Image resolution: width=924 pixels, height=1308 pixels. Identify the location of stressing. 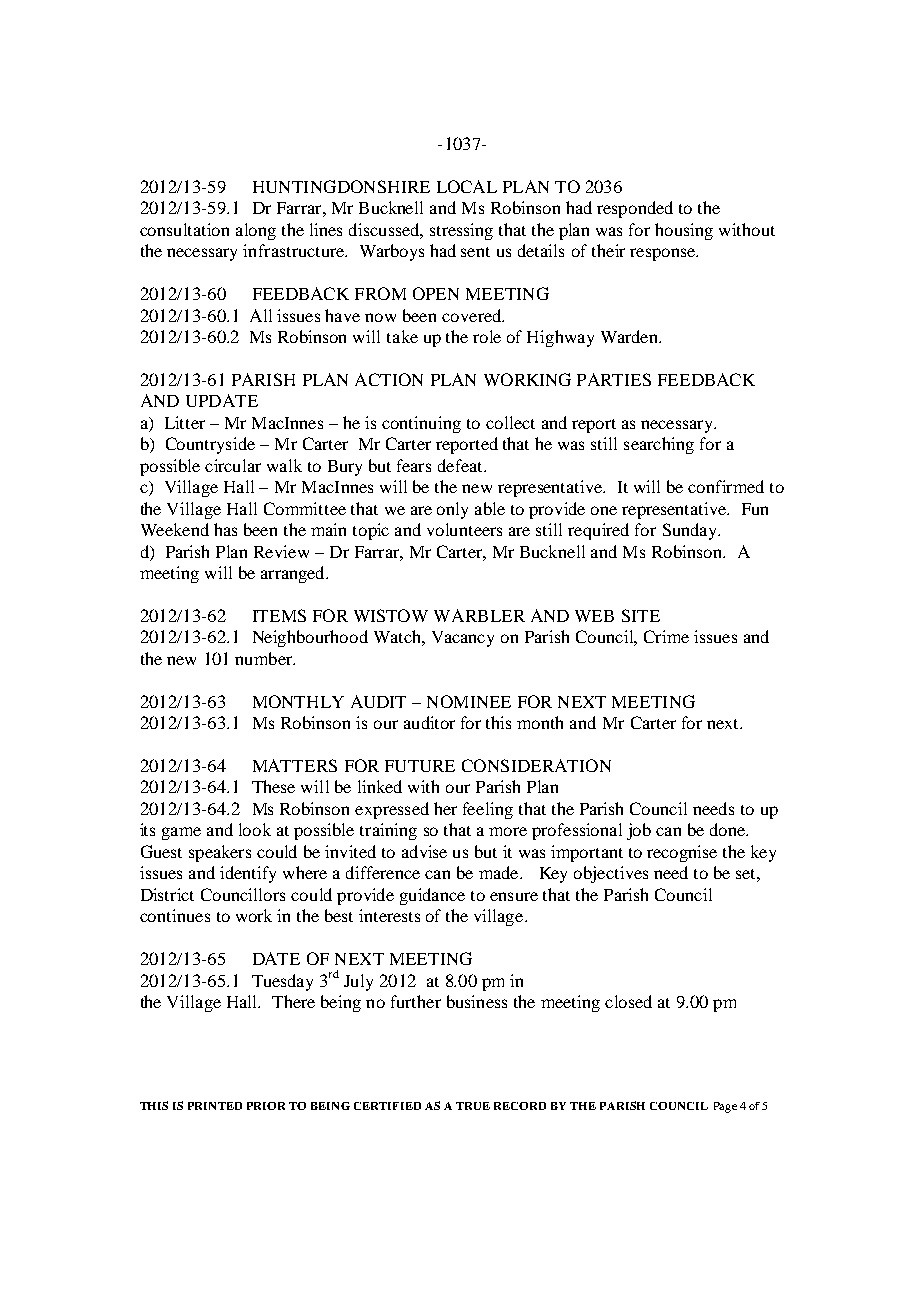
(461, 231).
